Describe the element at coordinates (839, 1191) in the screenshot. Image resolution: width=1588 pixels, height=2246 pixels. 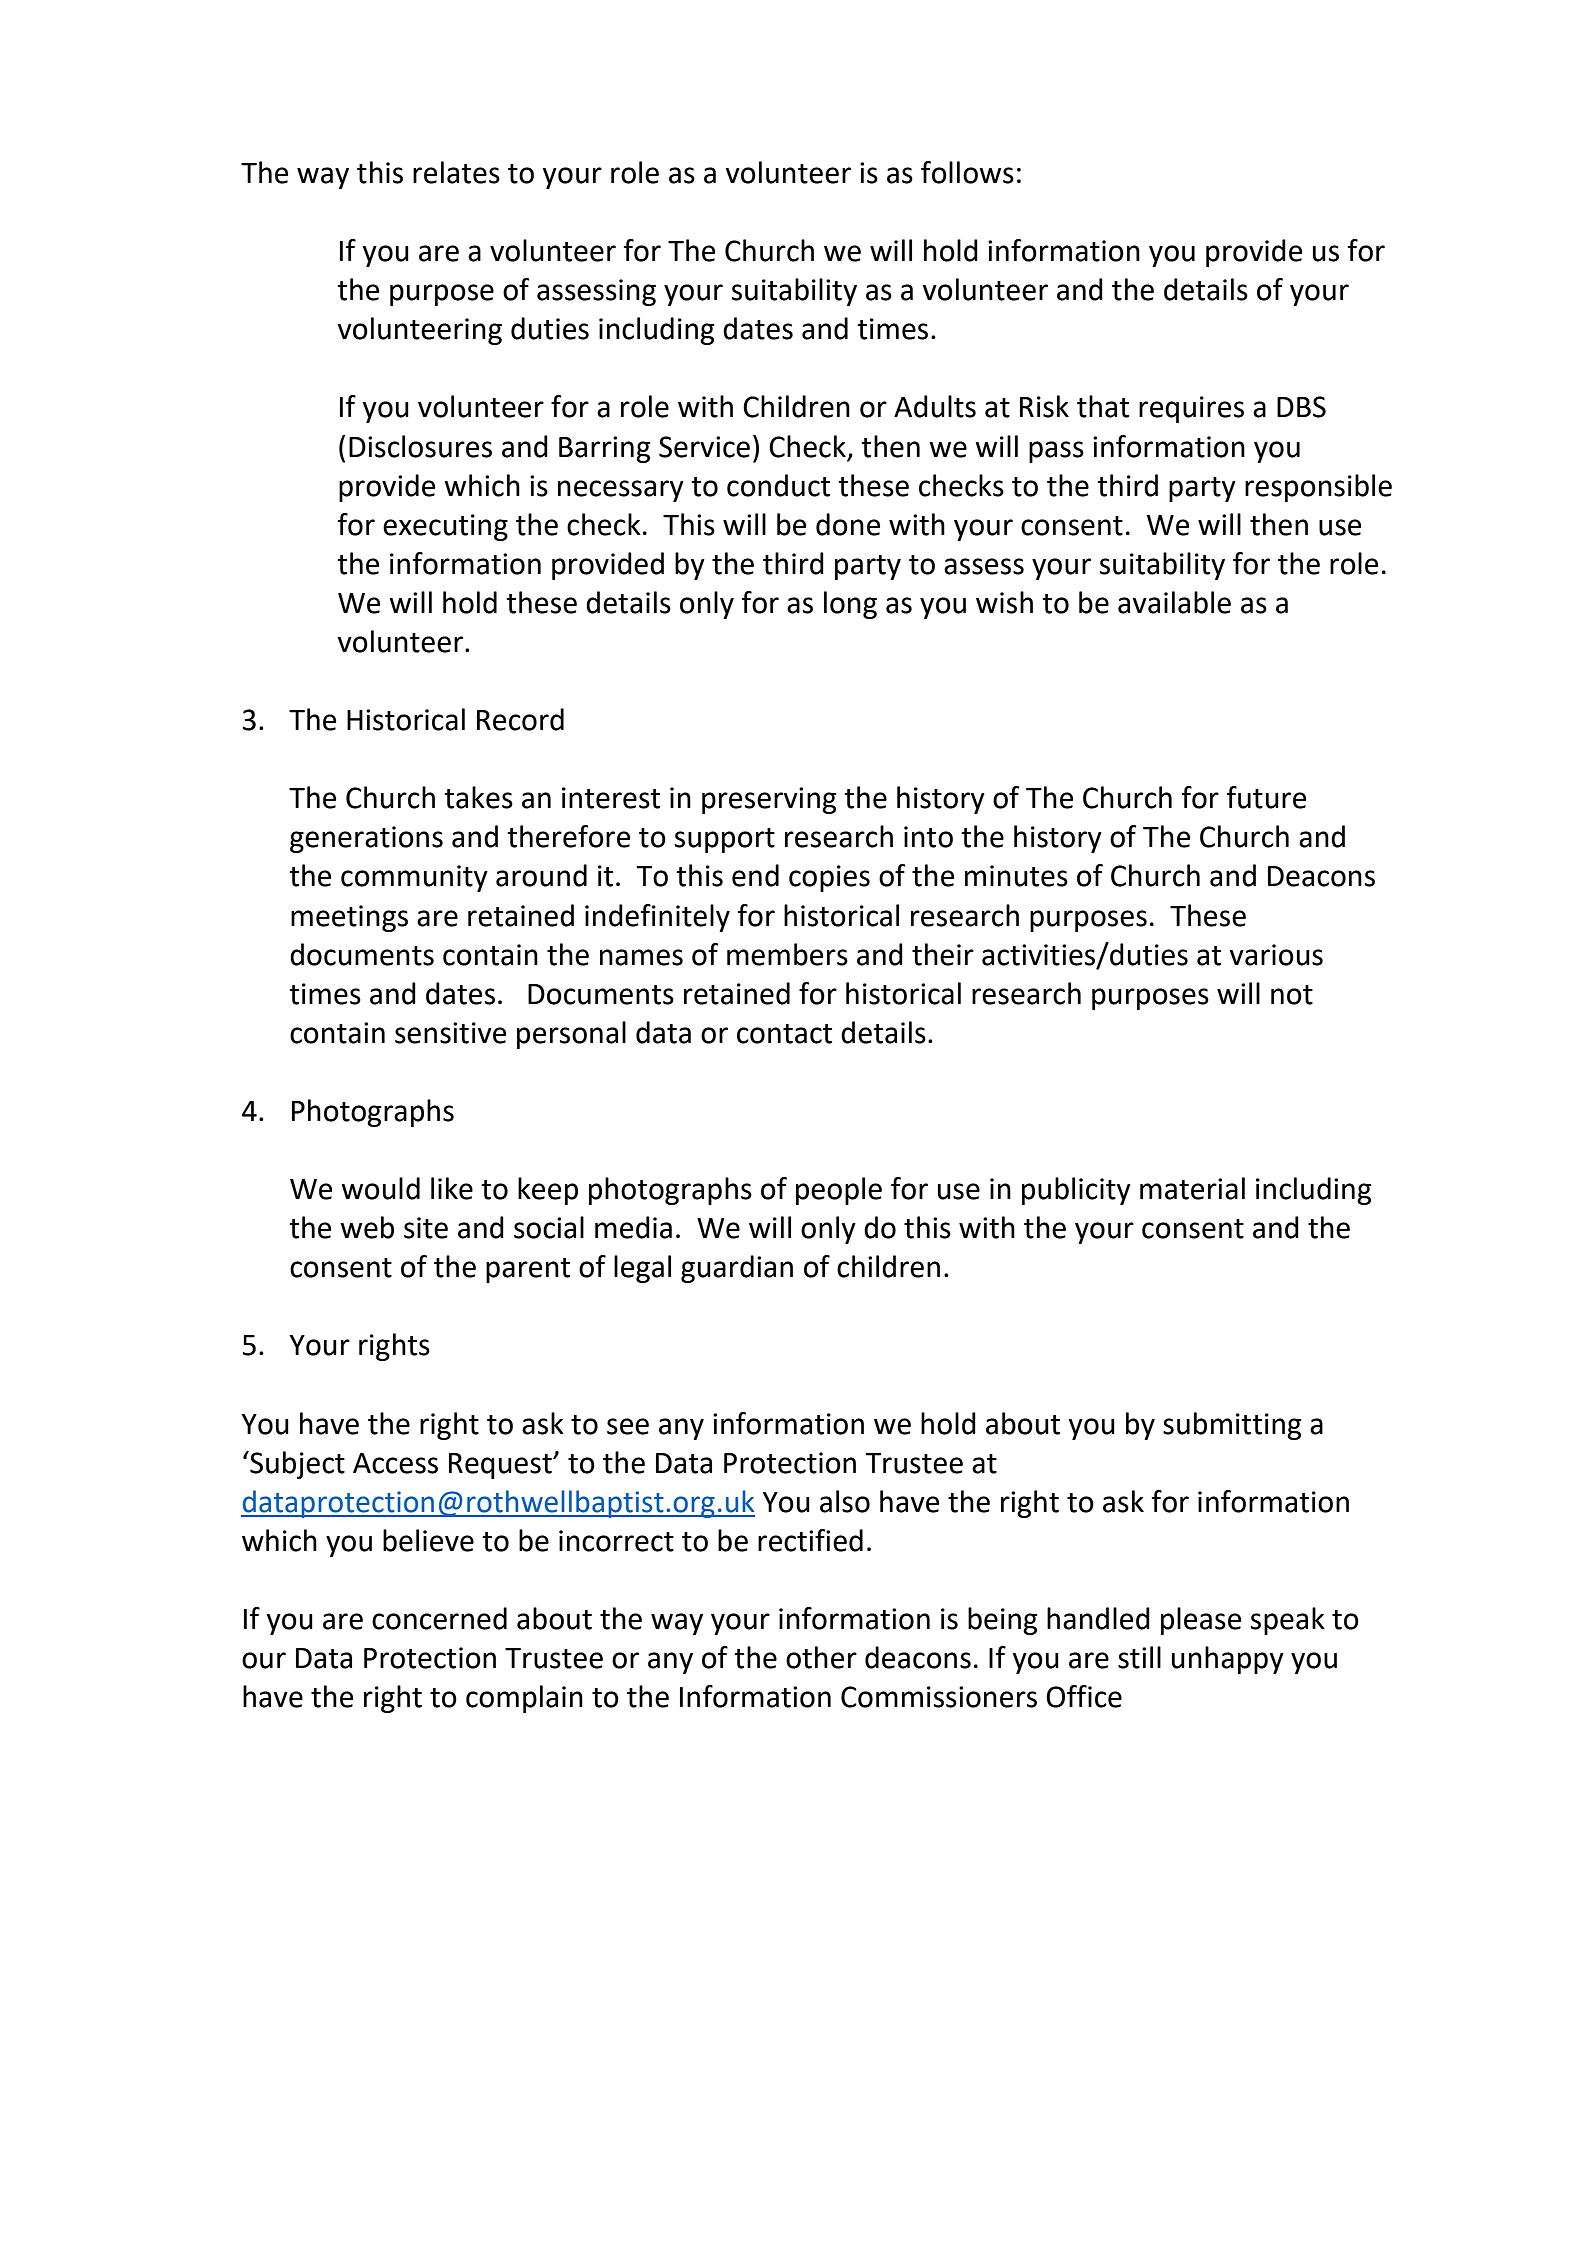
I see `people` at that location.
